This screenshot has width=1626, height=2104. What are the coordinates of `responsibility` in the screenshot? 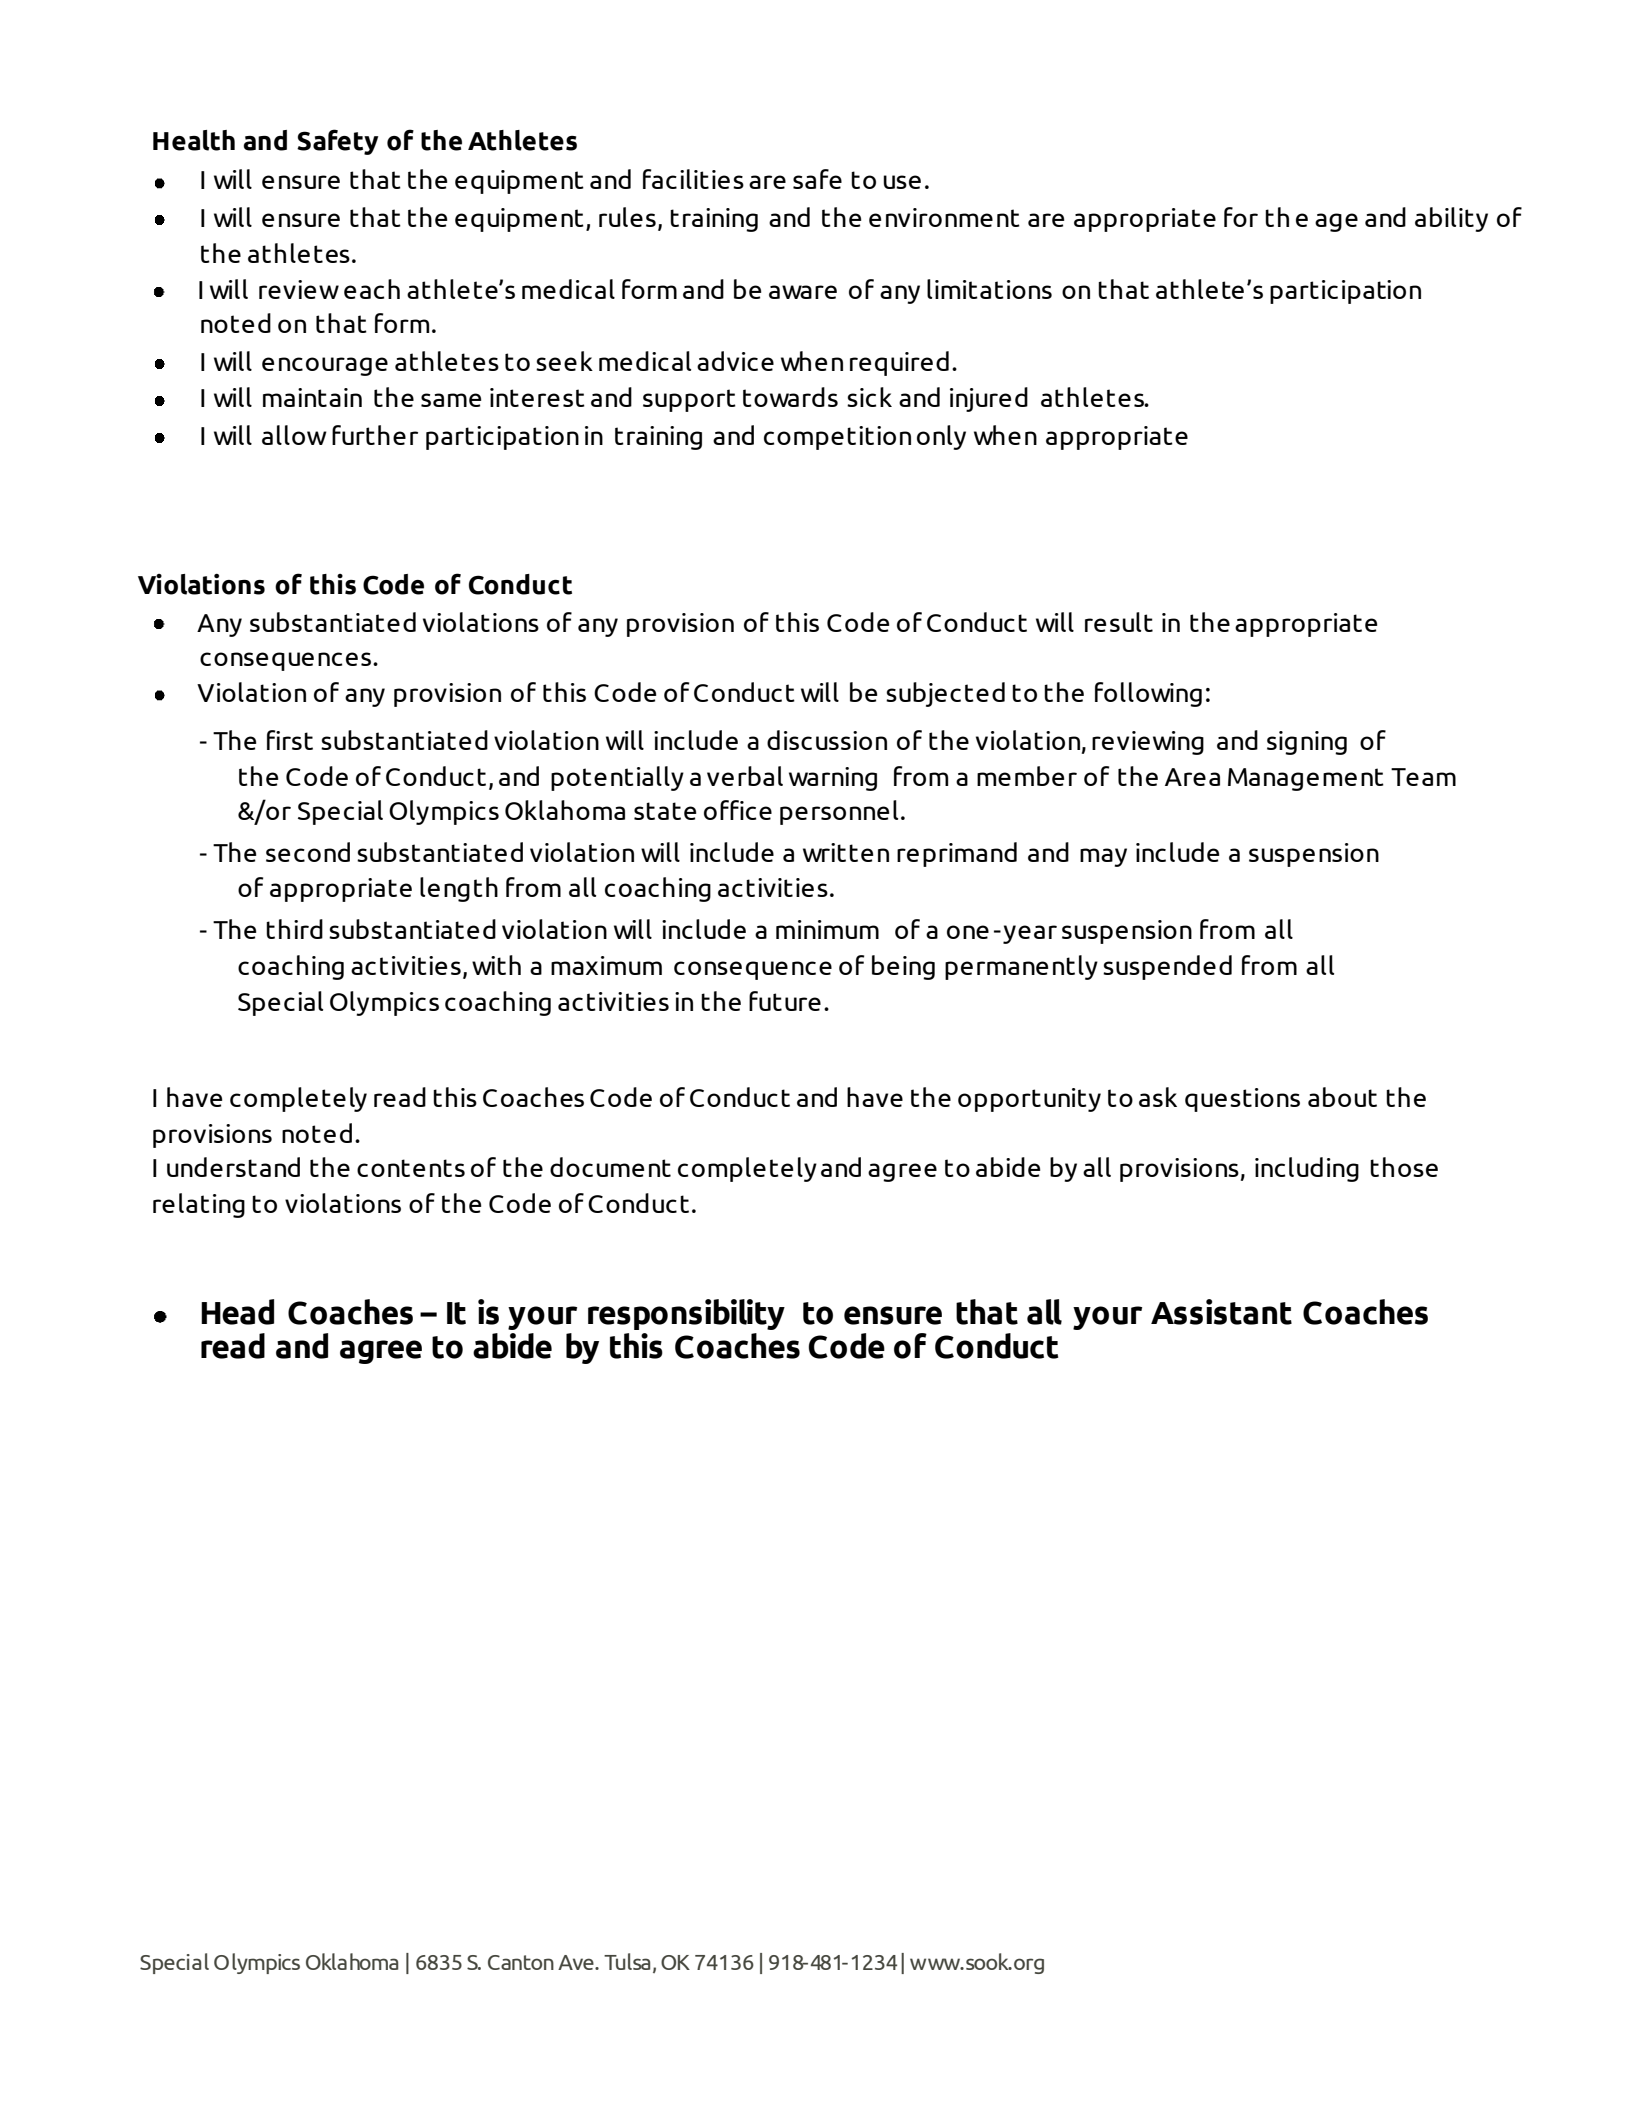 It's located at (686, 1314).
